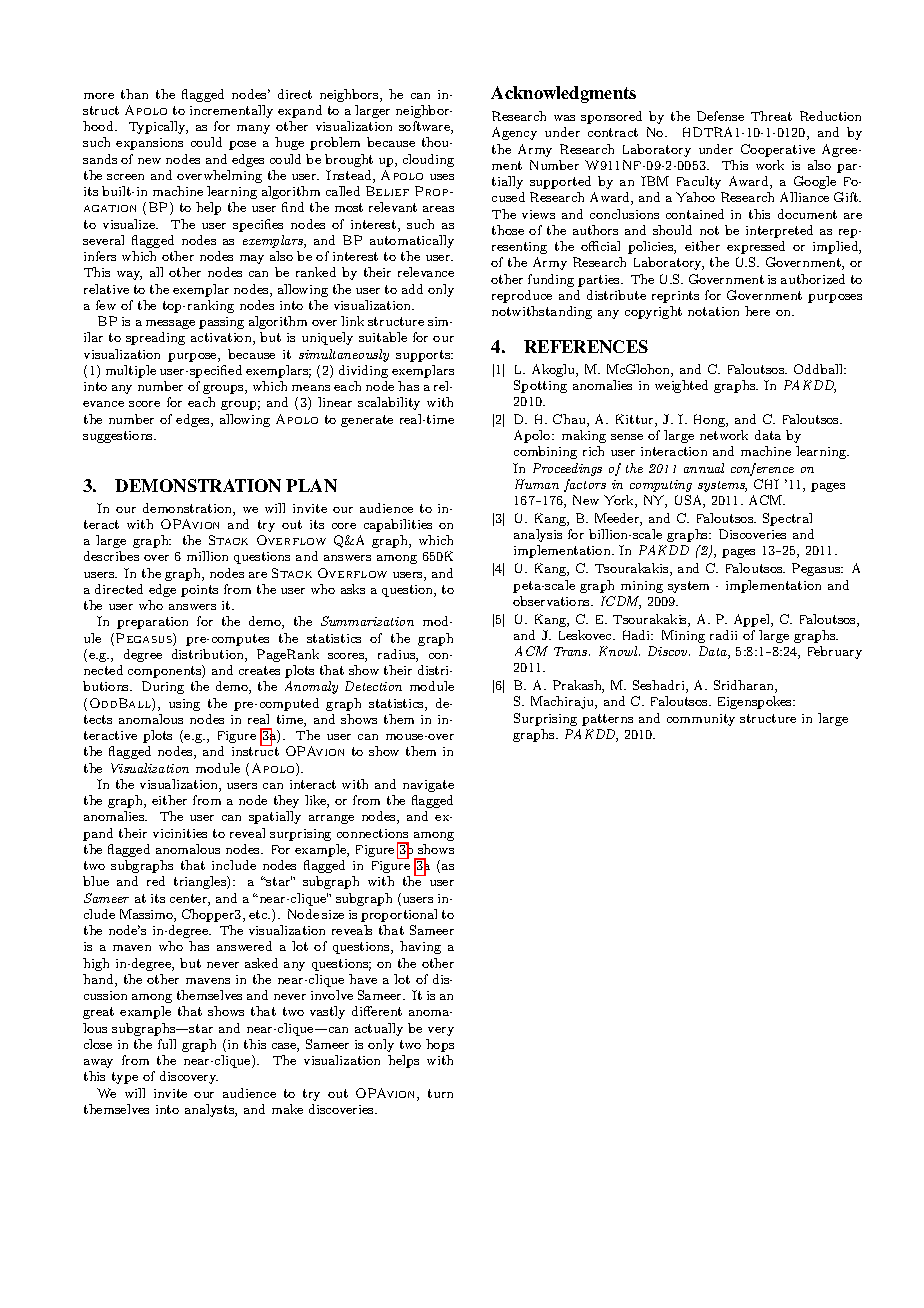  What do you see at coordinates (701, 720) in the document?
I see `community` at bounding box center [701, 720].
